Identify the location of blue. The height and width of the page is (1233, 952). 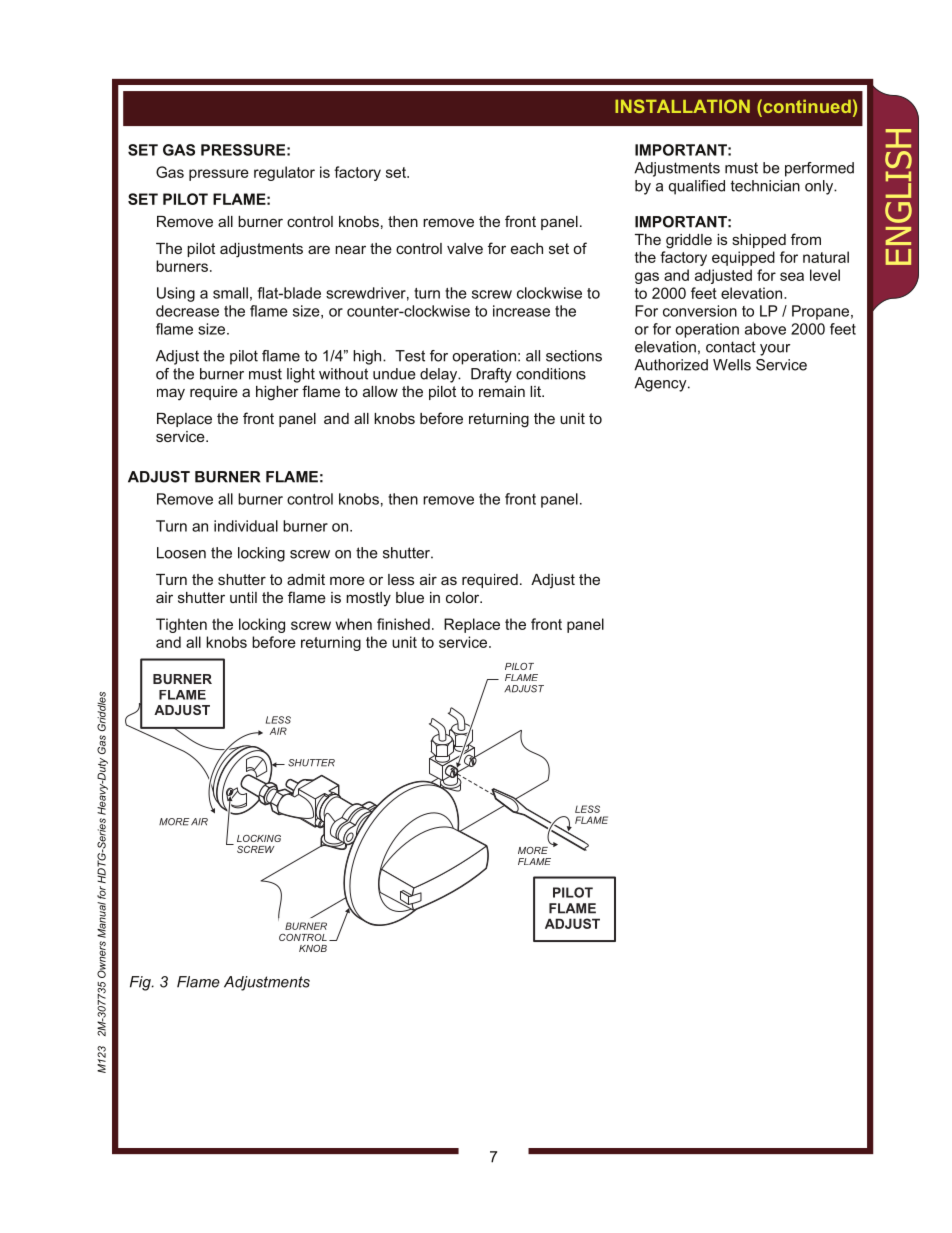
(410, 597).
